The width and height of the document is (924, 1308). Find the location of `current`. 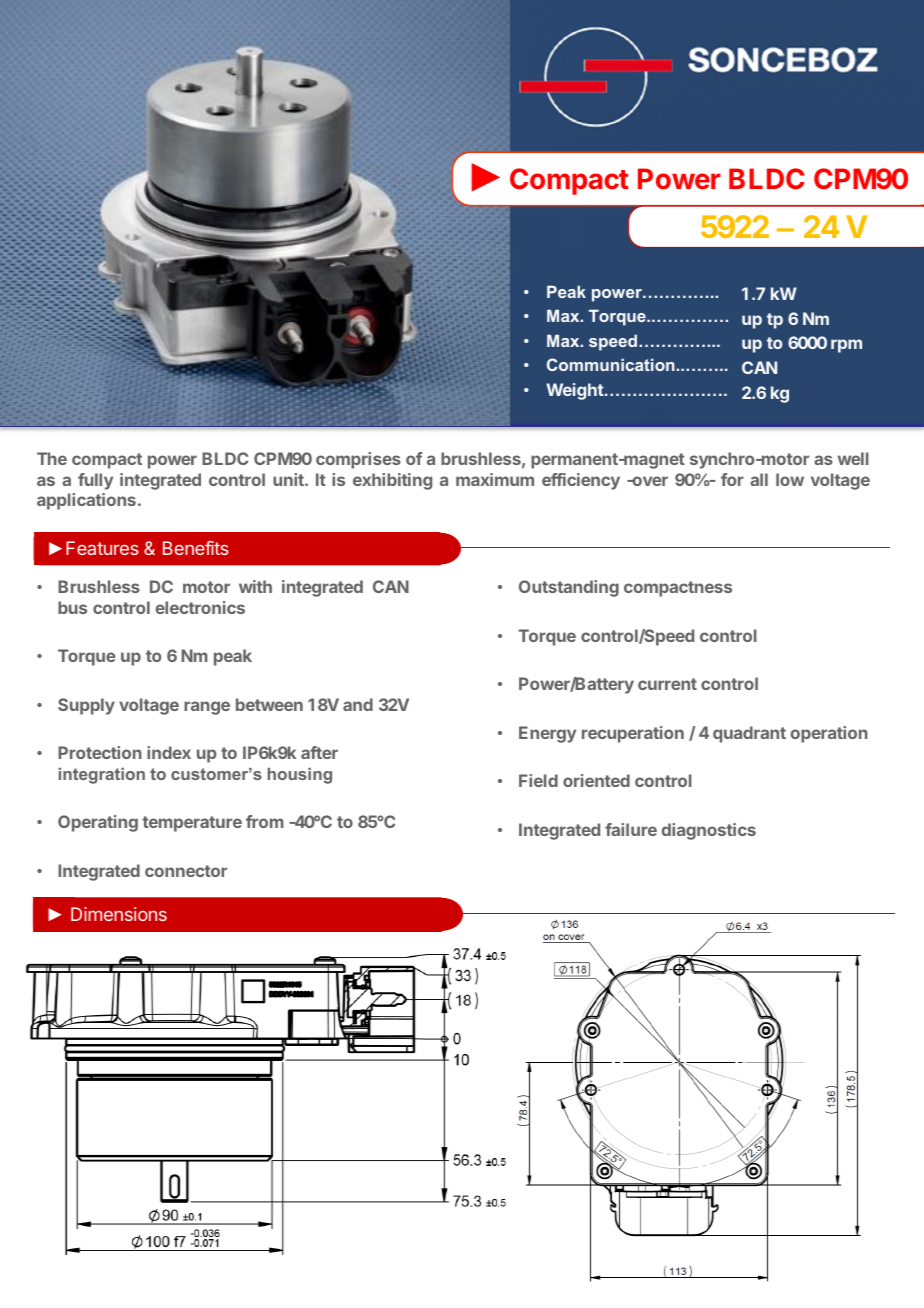

current is located at coordinates (667, 684).
